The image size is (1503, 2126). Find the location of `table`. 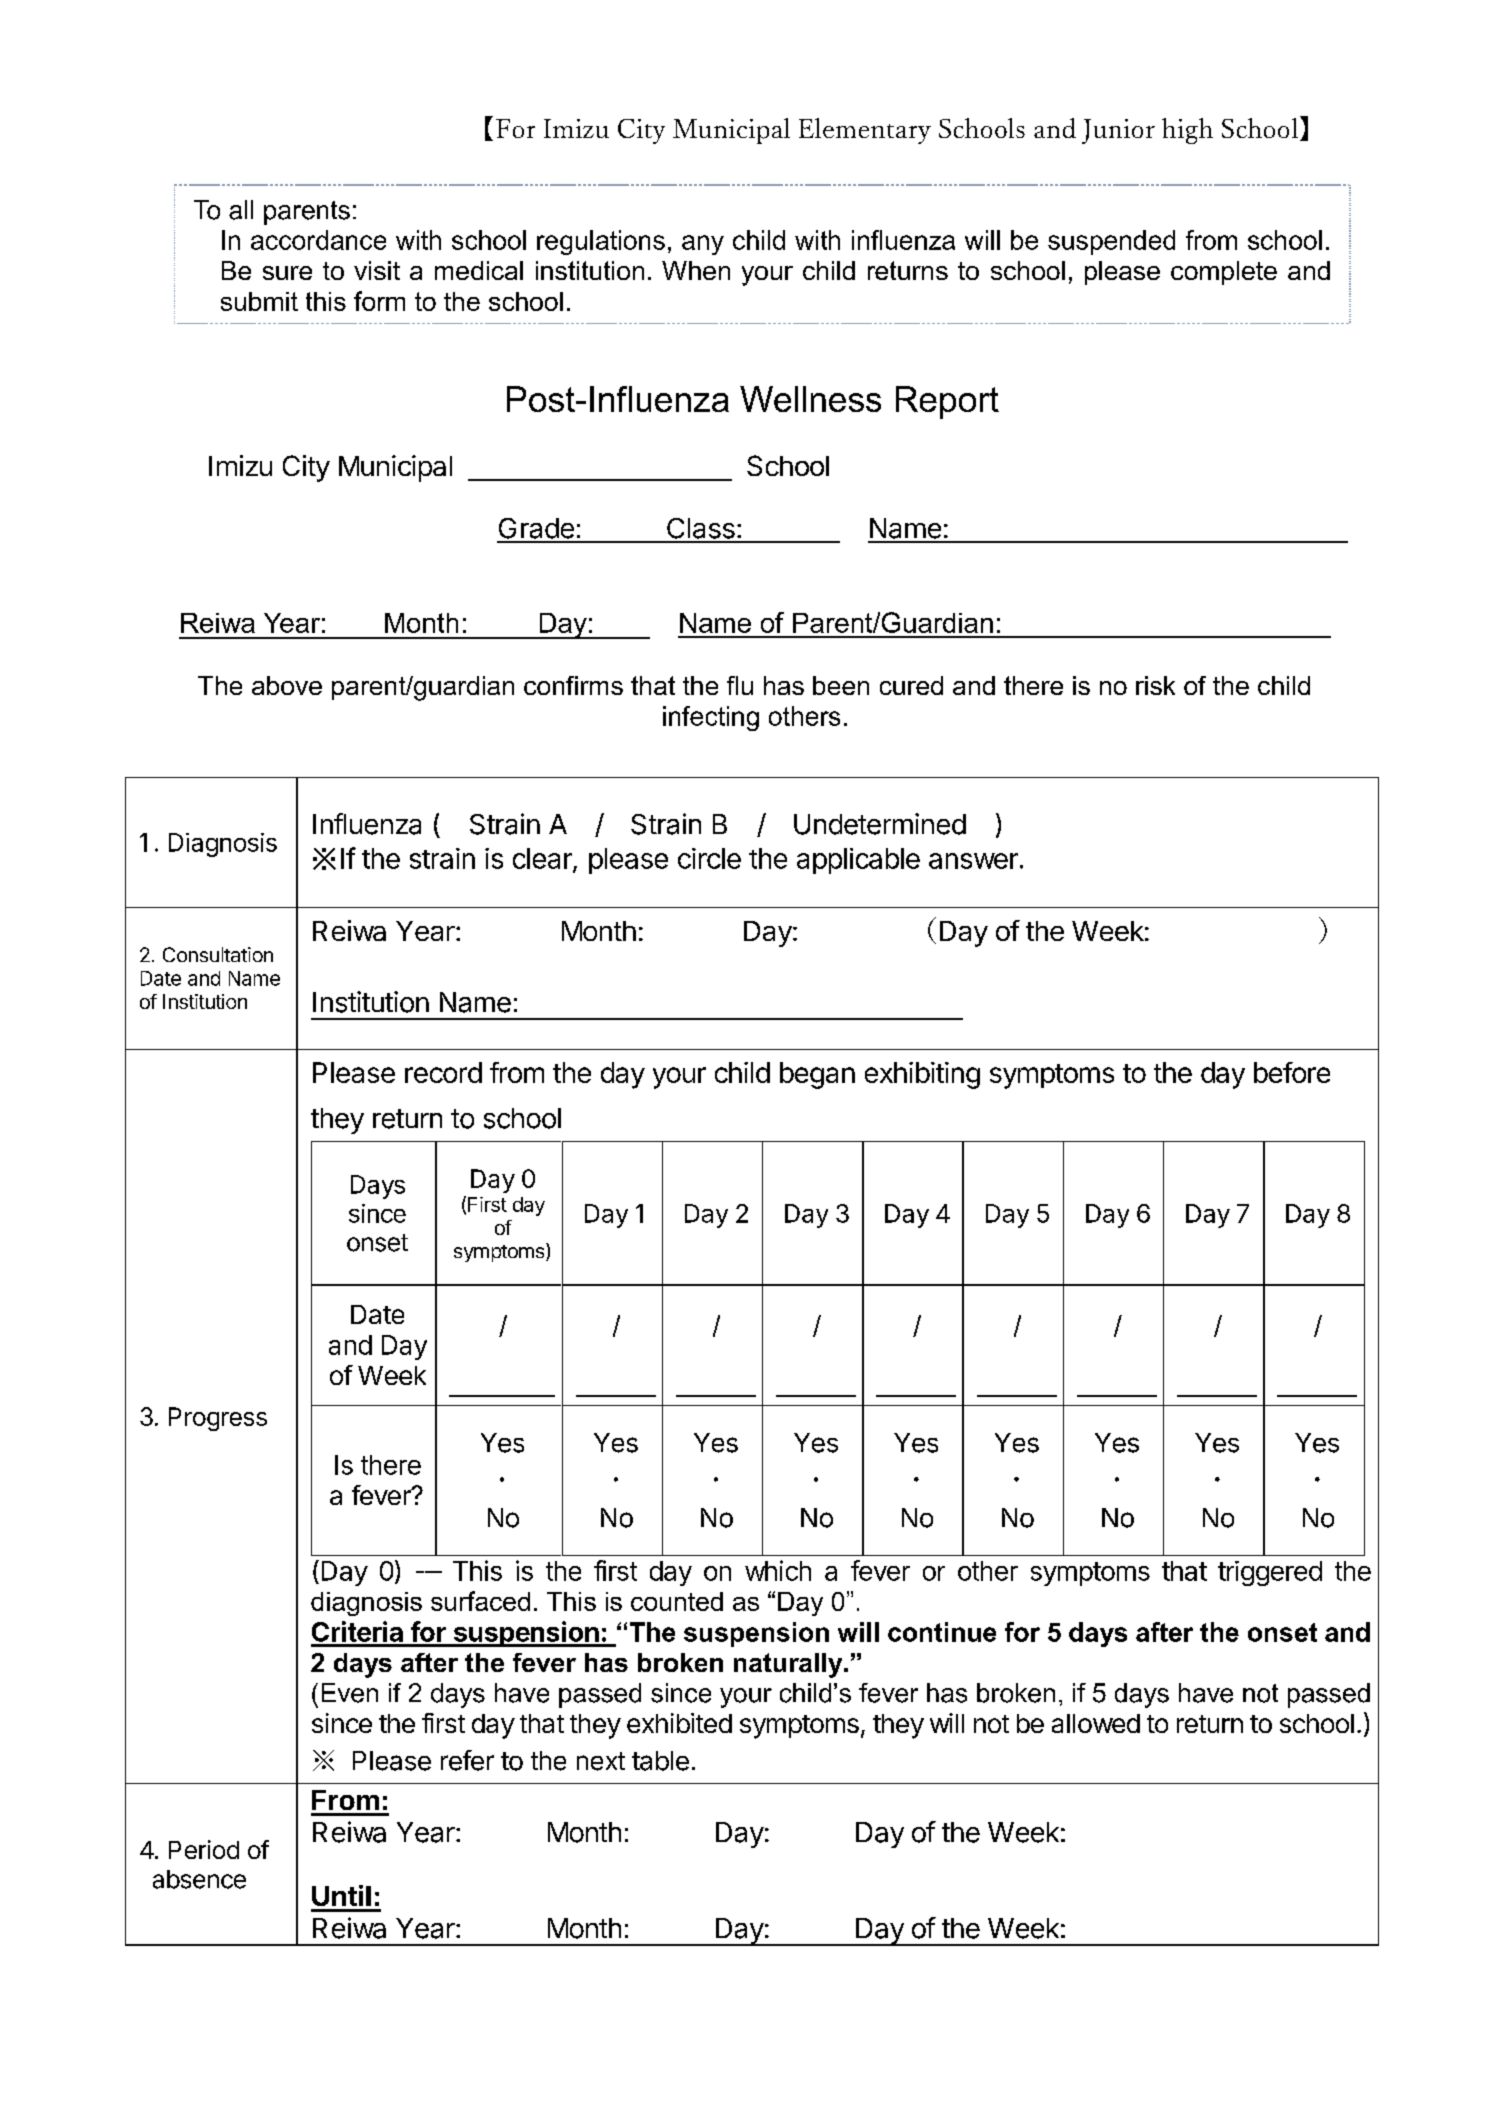

table is located at coordinates (660, 1761).
